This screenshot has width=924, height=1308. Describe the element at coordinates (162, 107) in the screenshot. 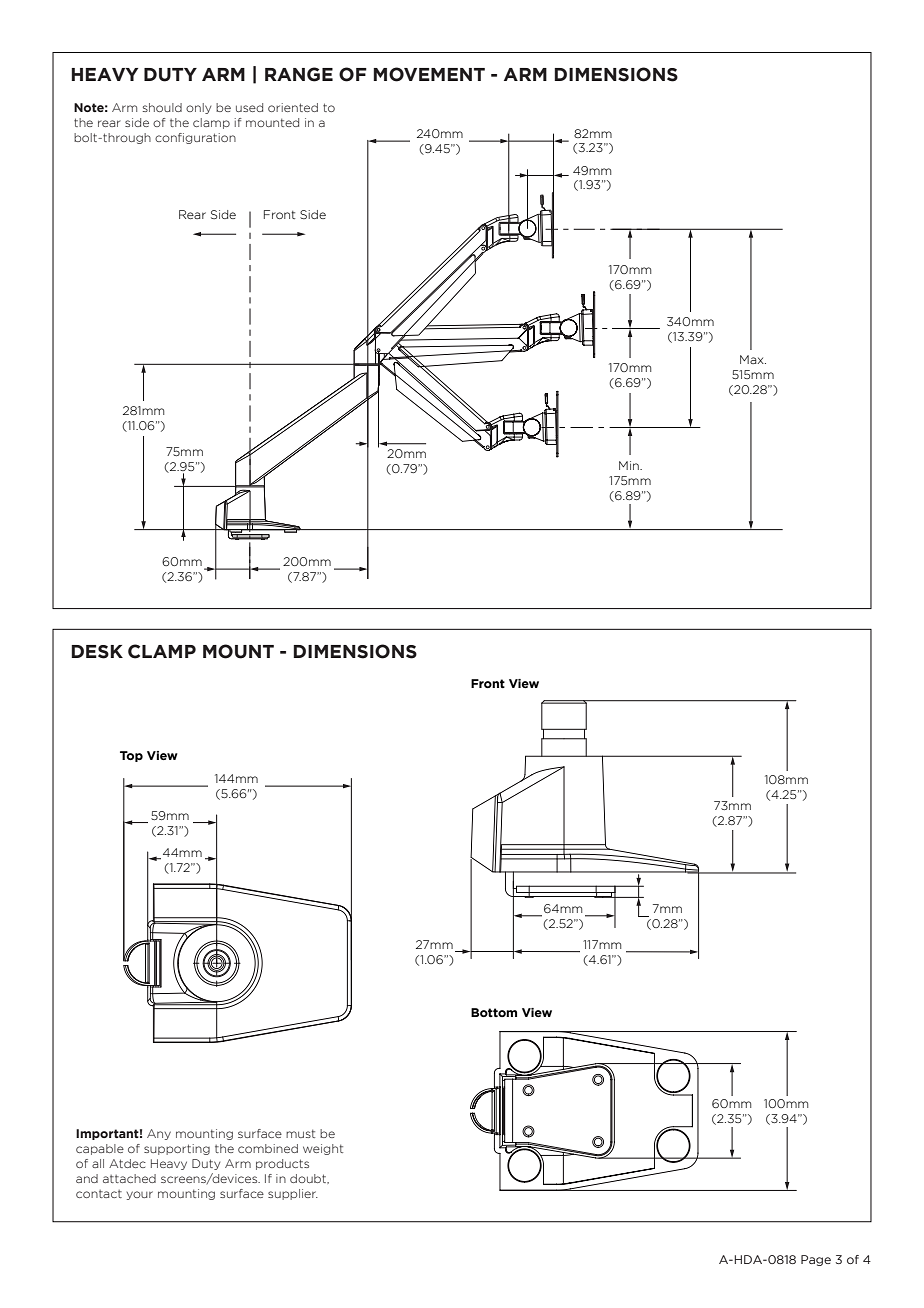

I see `should` at that location.
